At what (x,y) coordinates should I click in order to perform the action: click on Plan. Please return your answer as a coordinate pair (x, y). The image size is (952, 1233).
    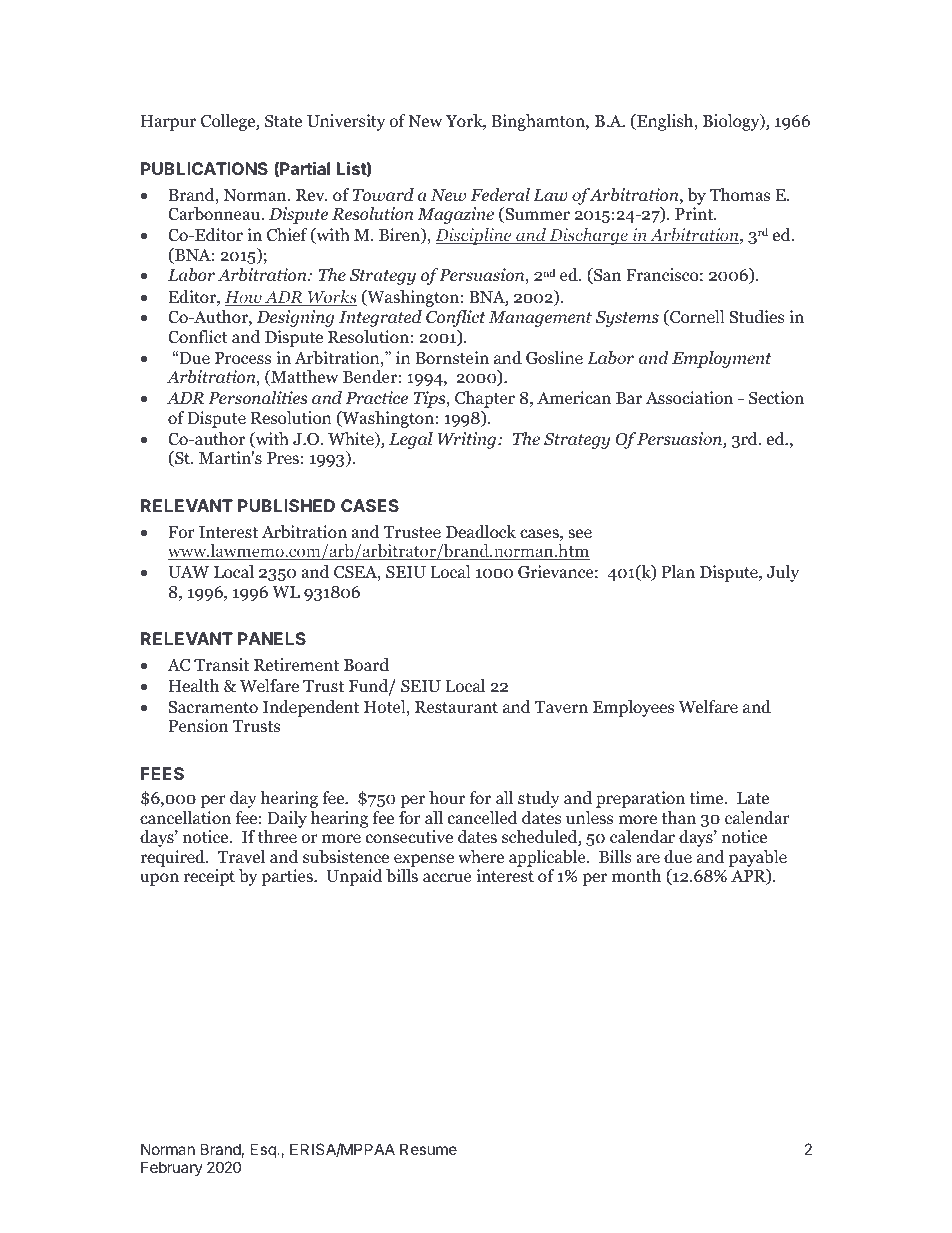
    Looking at the image, I should click on (678, 571).
